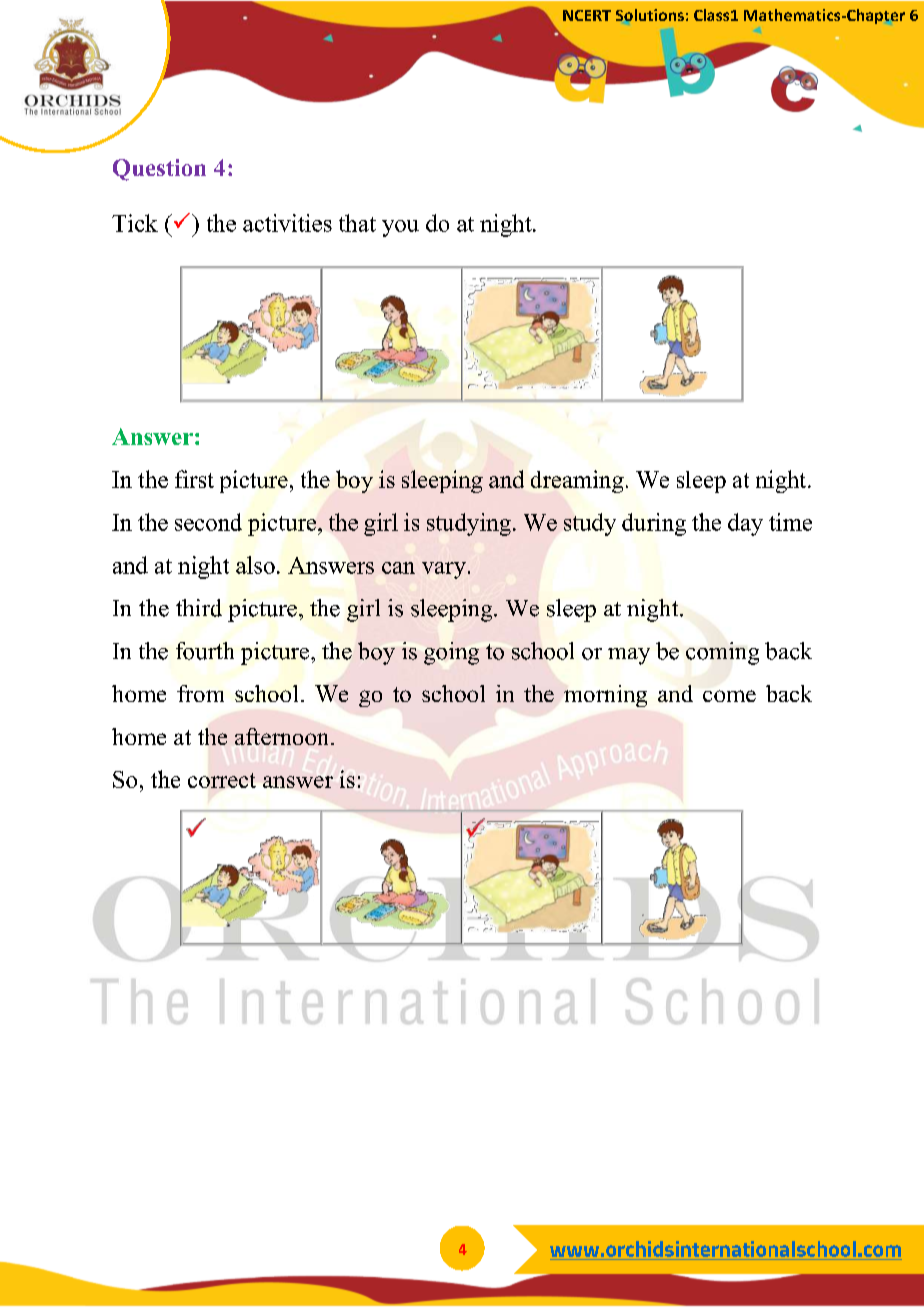 This page has width=924, height=1308. Describe the element at coordinates (650, 15) in the page. I see `Solutions` at that location.
